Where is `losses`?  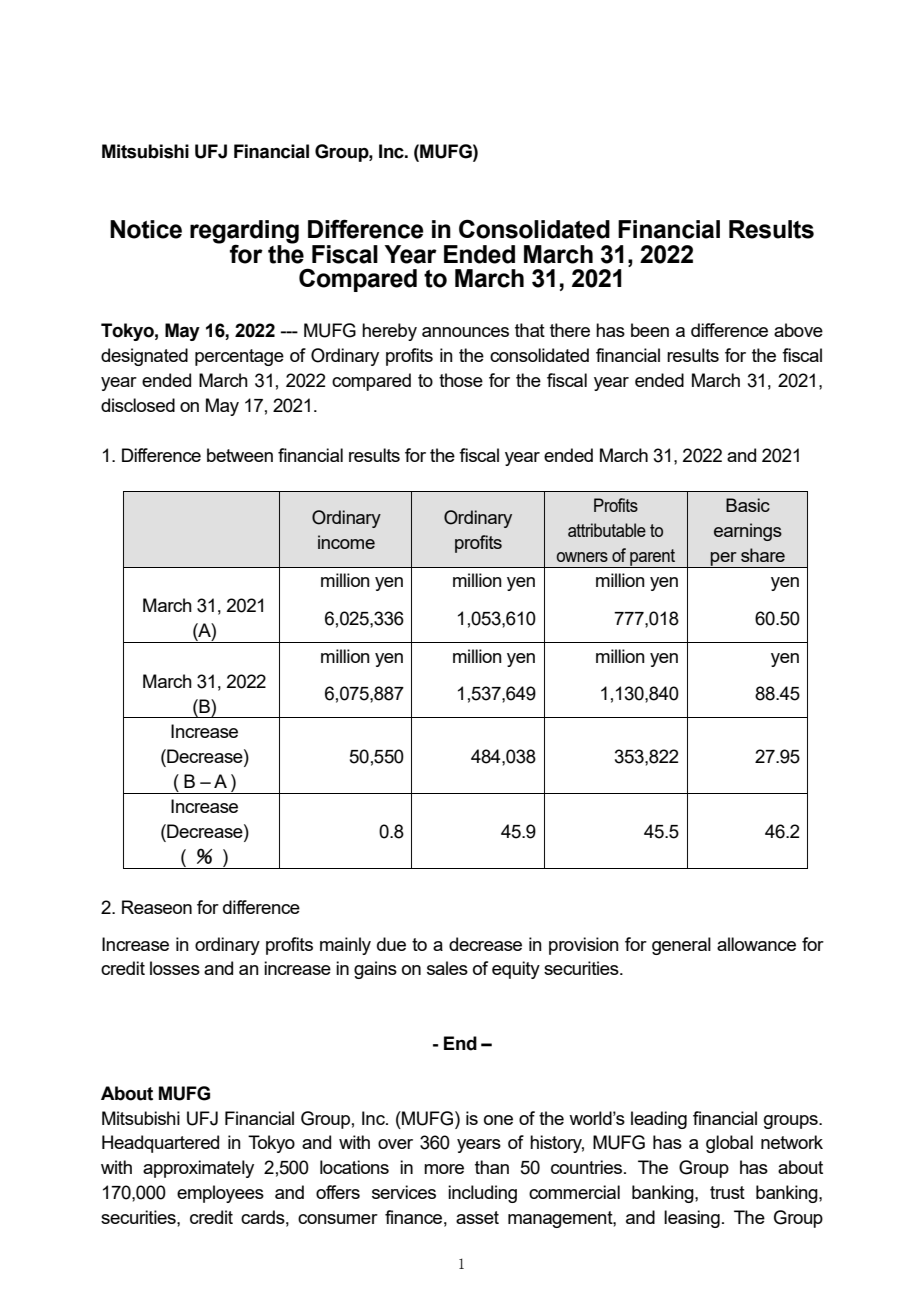 losses is located at coordinates (175, 968).
